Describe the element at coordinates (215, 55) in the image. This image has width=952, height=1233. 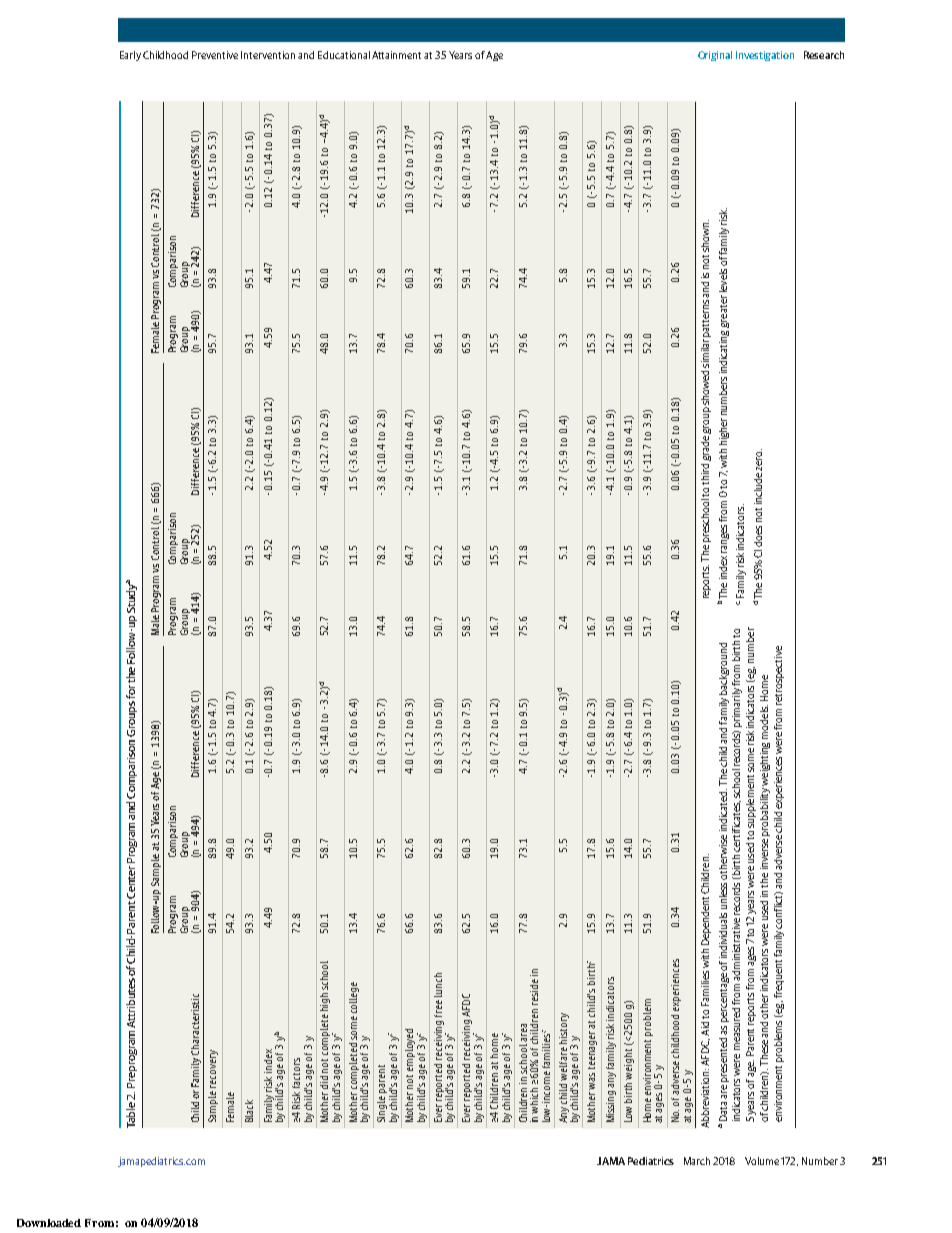
I see `Preventive` at that location.
